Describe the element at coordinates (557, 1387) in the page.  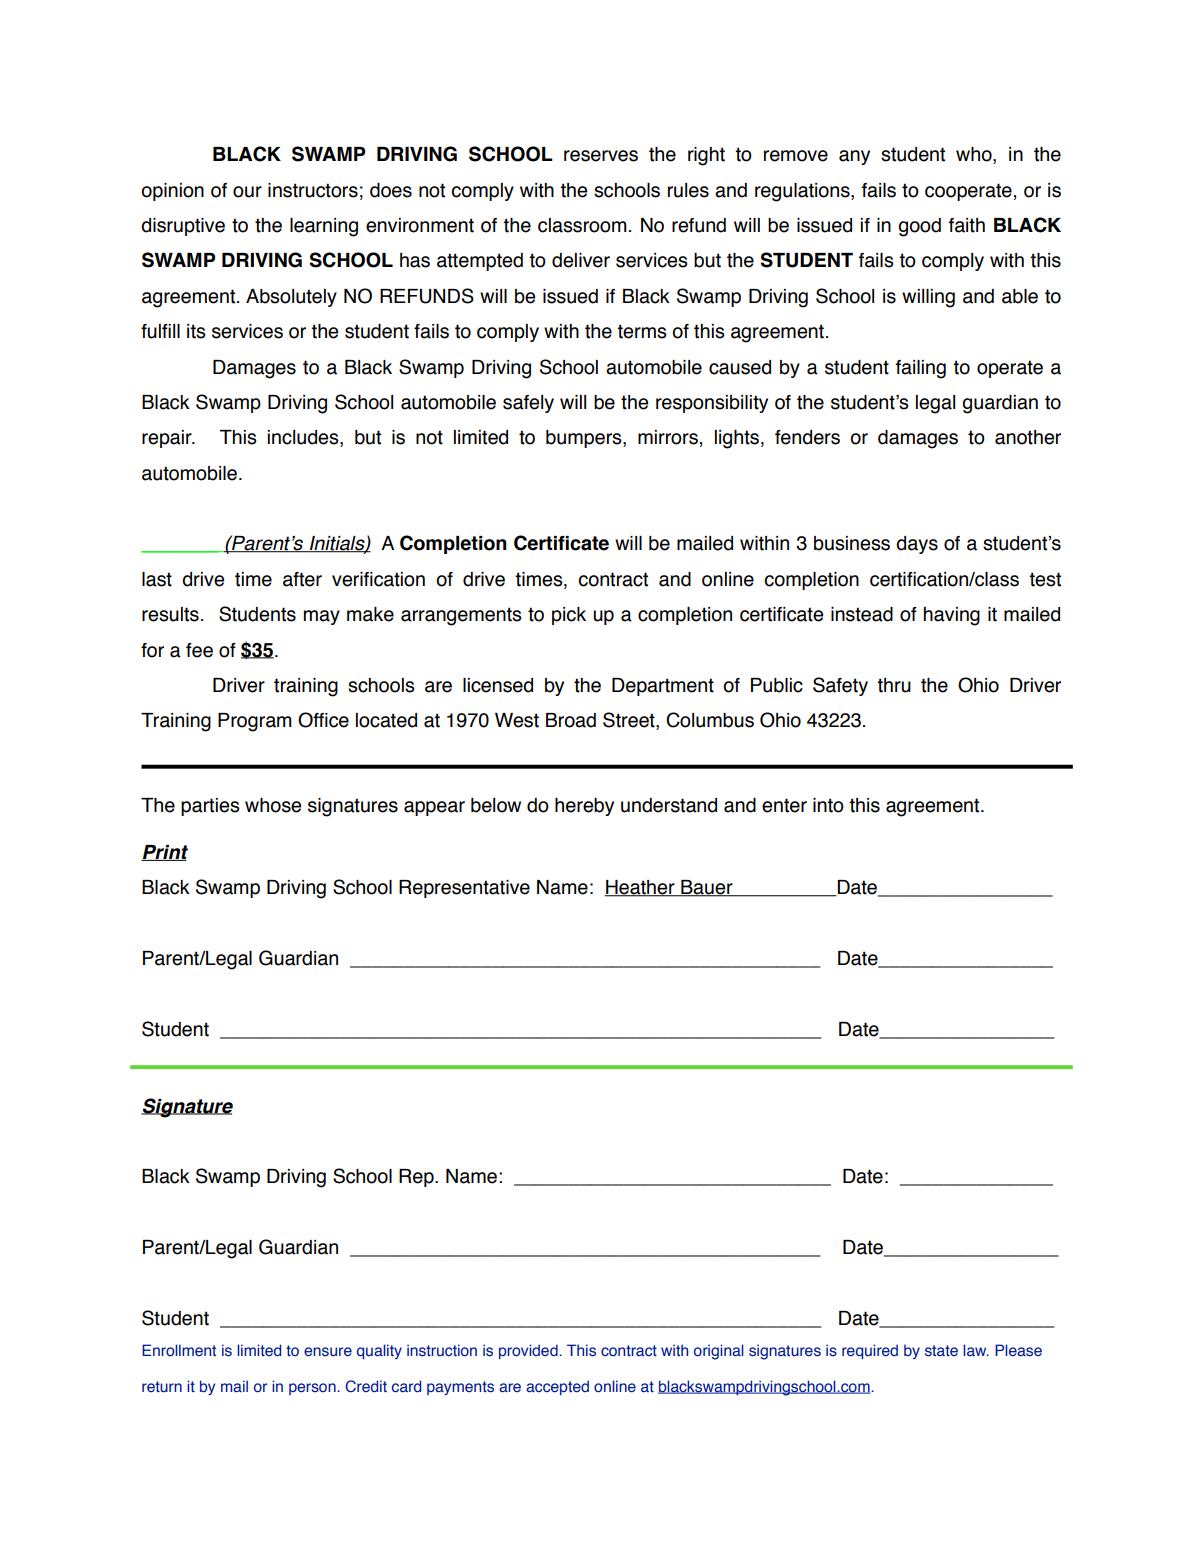
I see `accepted` at that location.
